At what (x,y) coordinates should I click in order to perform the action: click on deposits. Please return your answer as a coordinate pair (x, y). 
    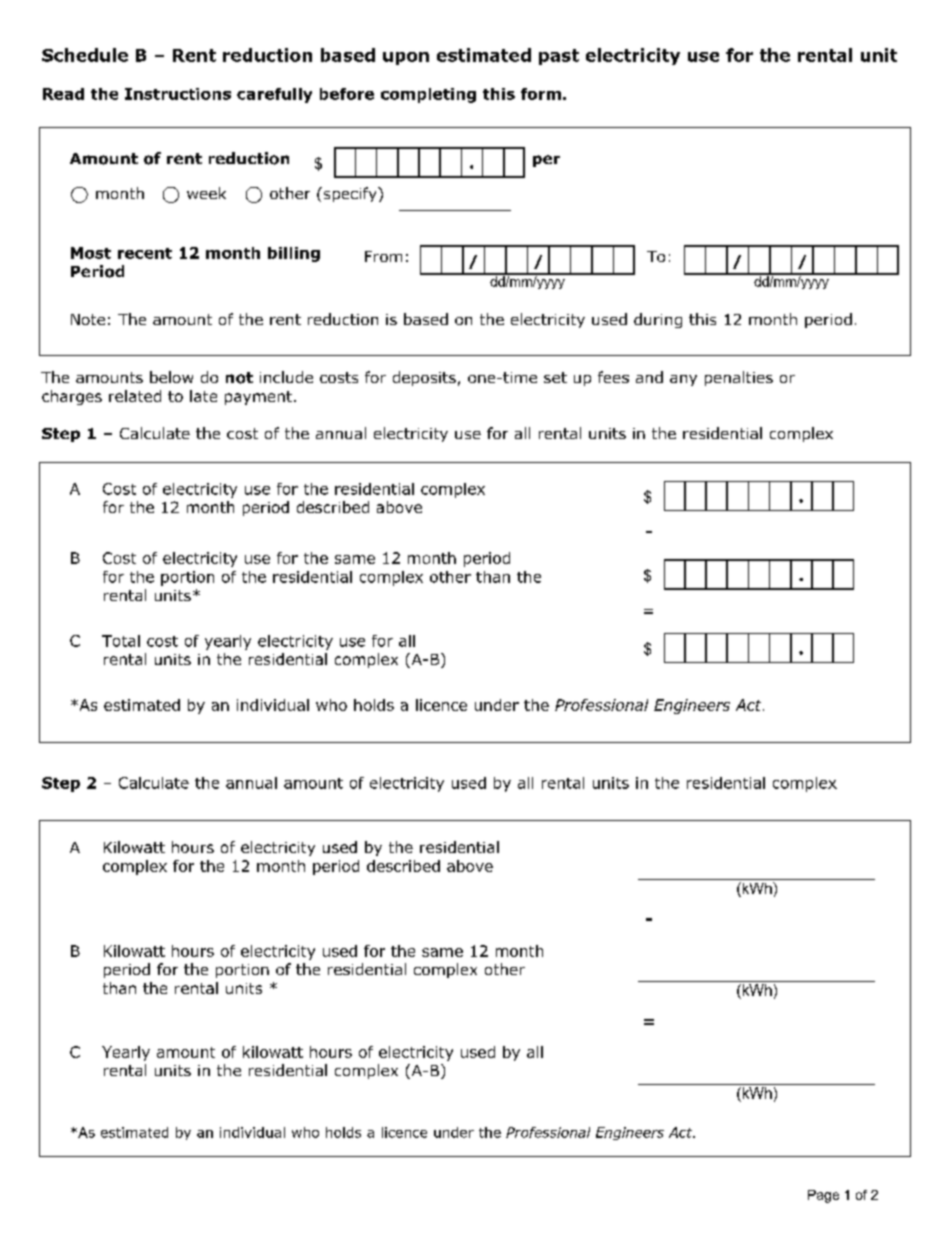
    Looking at the image, I should click on (424, 378).
